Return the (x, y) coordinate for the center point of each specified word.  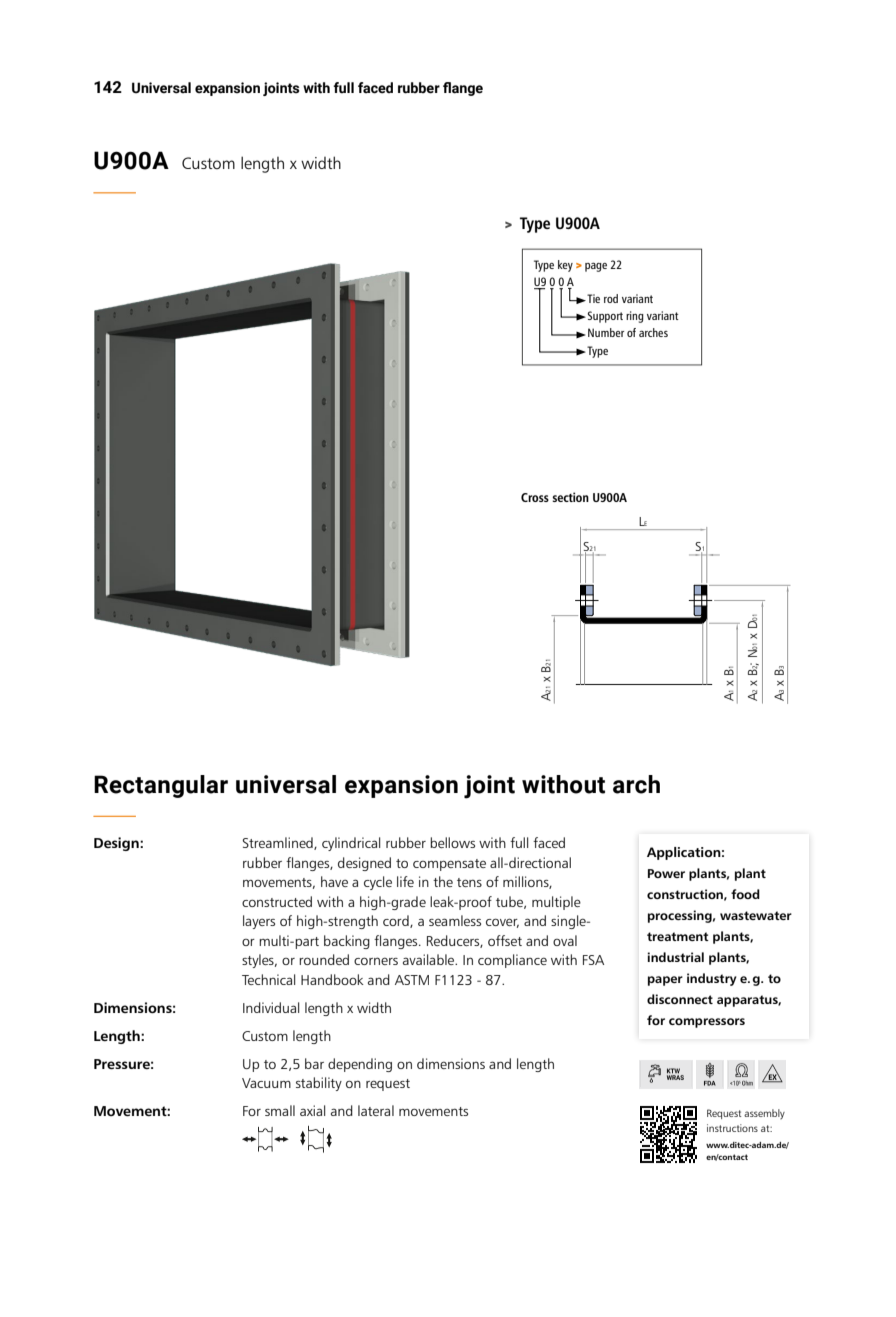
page (596, 267)
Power (666, 873)
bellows (452, 842)
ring (635, 317)
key (565, 266)
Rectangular (161, 786)
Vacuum (266, 1083)
